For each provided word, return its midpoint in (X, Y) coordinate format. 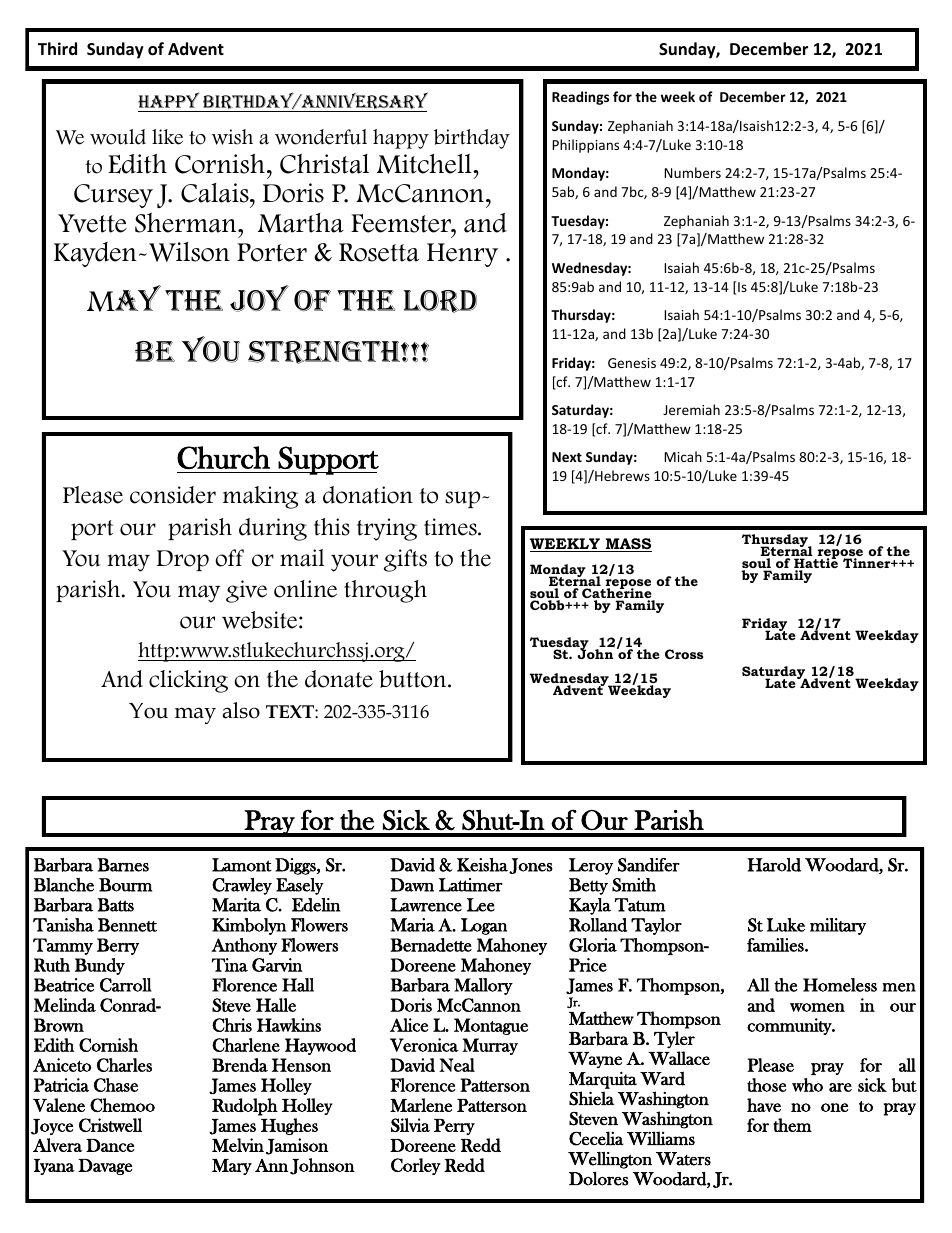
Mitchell (425, 164)
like (167, 137)
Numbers (692, 172)
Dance (110, 1145)
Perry (454, 1127)
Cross (684, 654)
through (385, 591)
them (792, 1125)
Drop (183, 560)
